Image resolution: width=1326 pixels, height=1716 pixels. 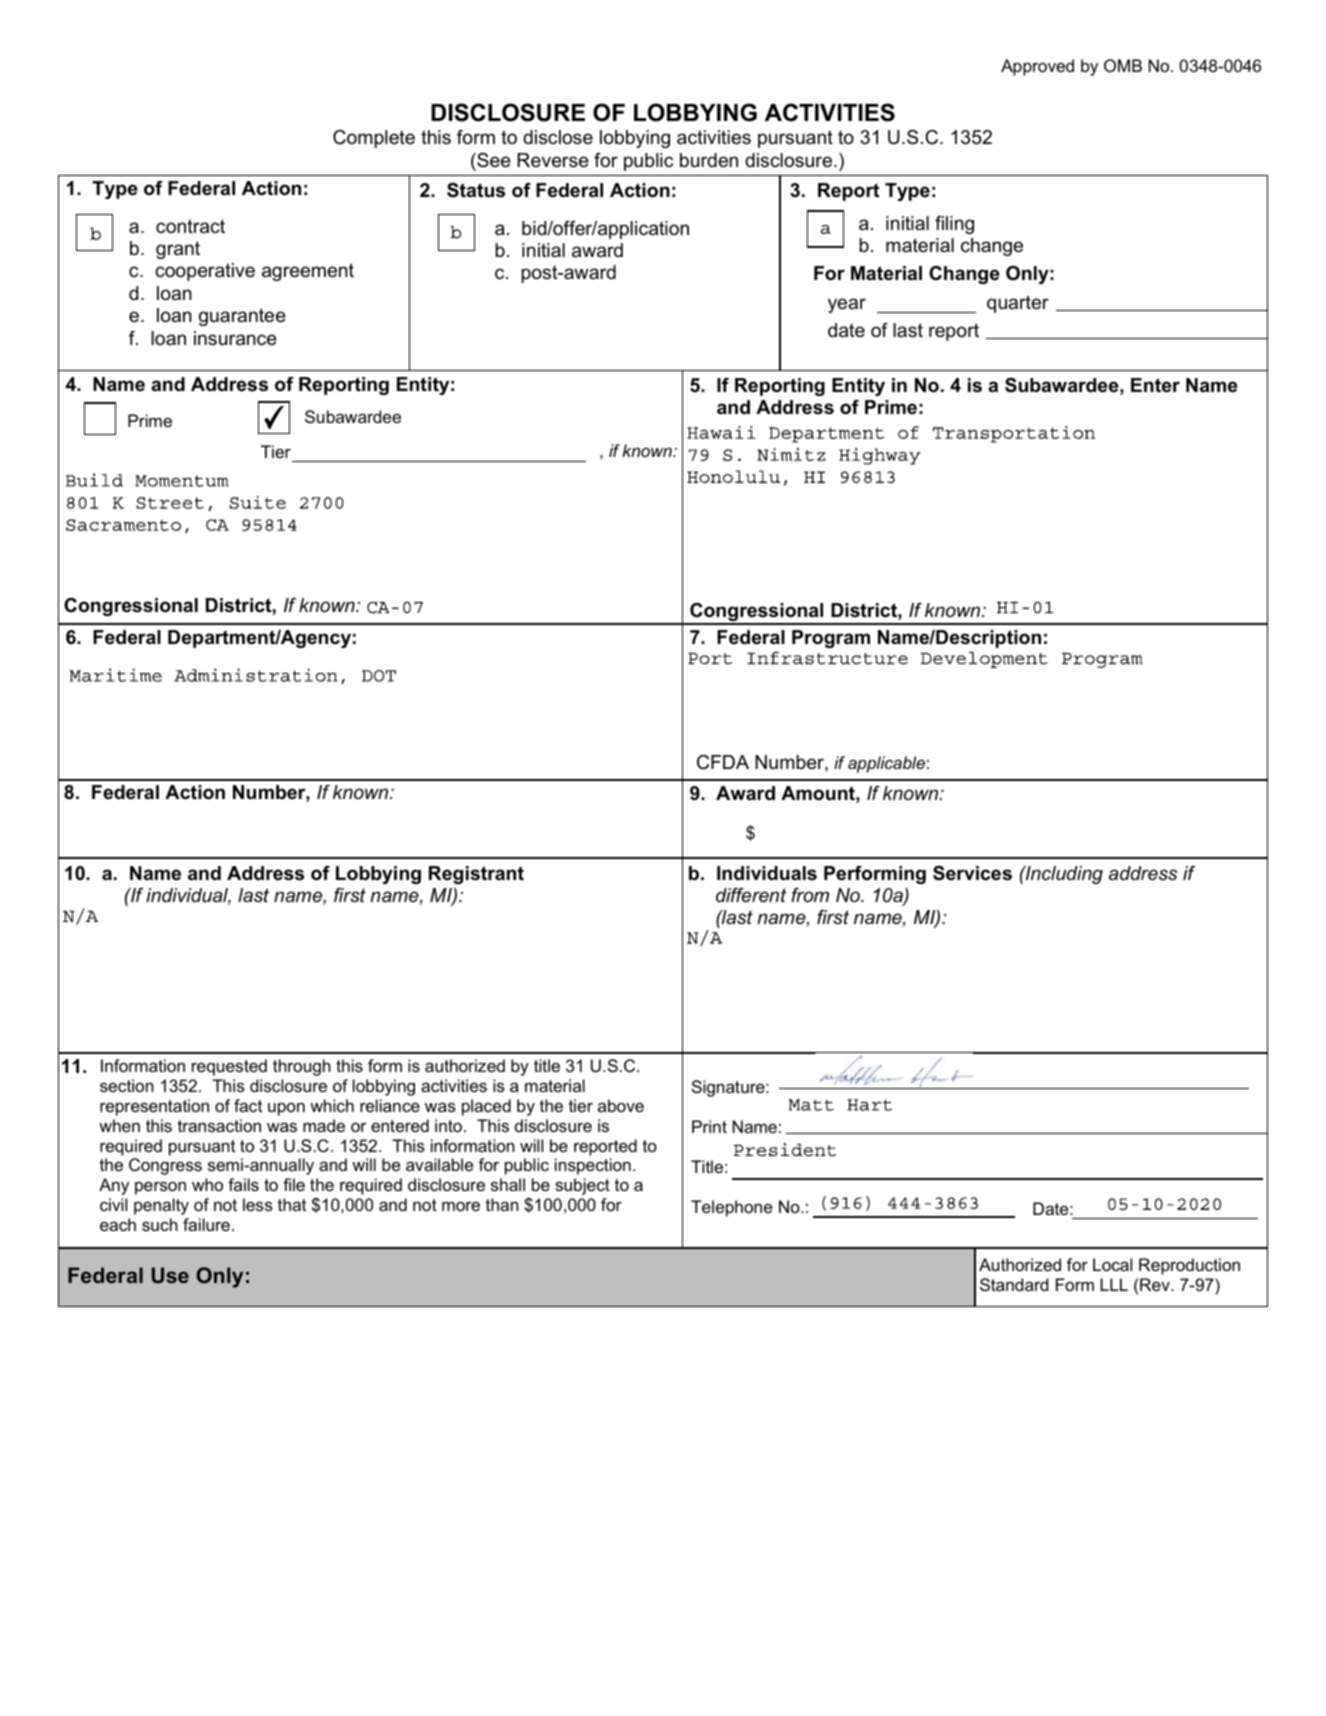 I want to click on failure, so click(x=206, y=1224).
